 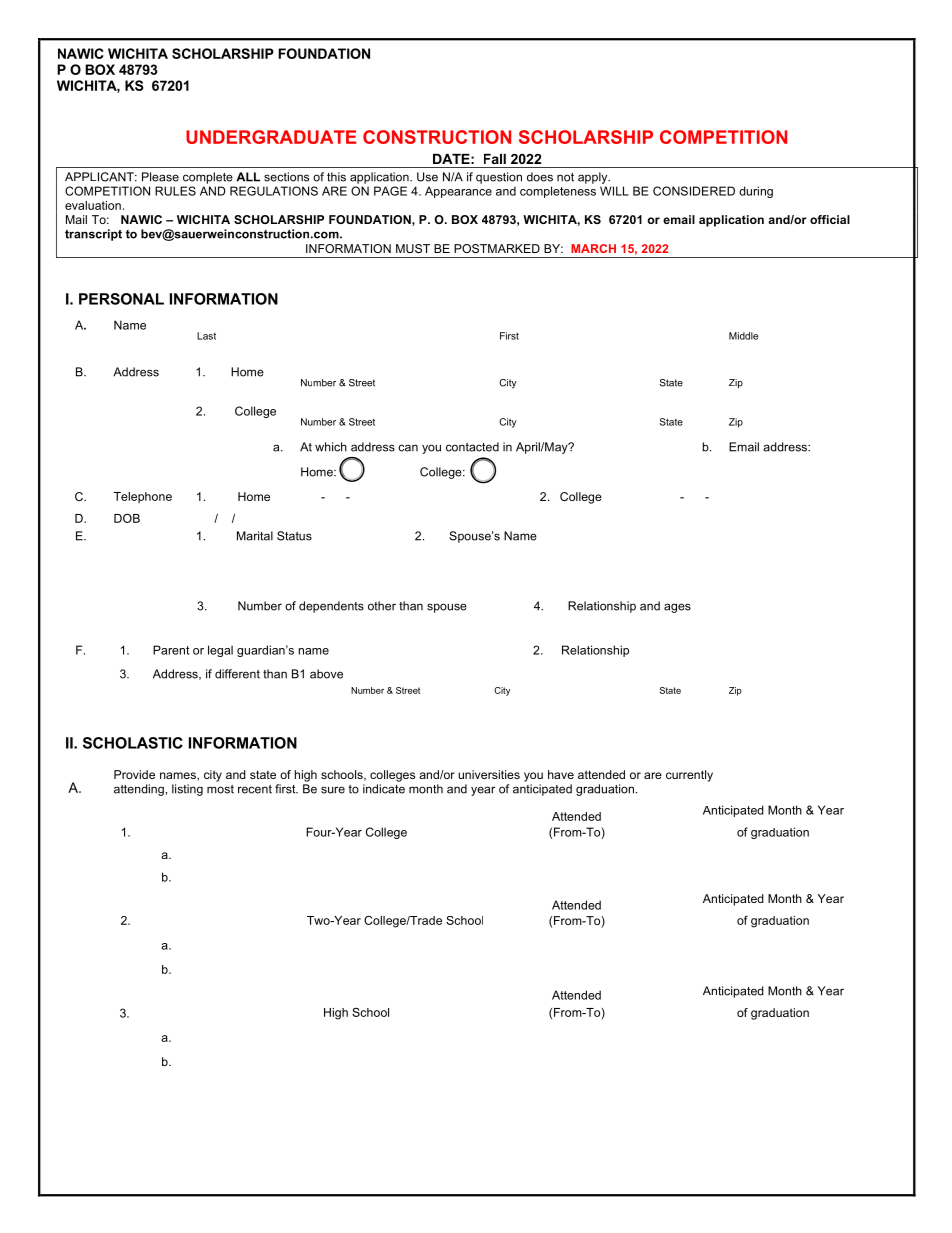 I want to click on other, so click(x=382, y=606).
